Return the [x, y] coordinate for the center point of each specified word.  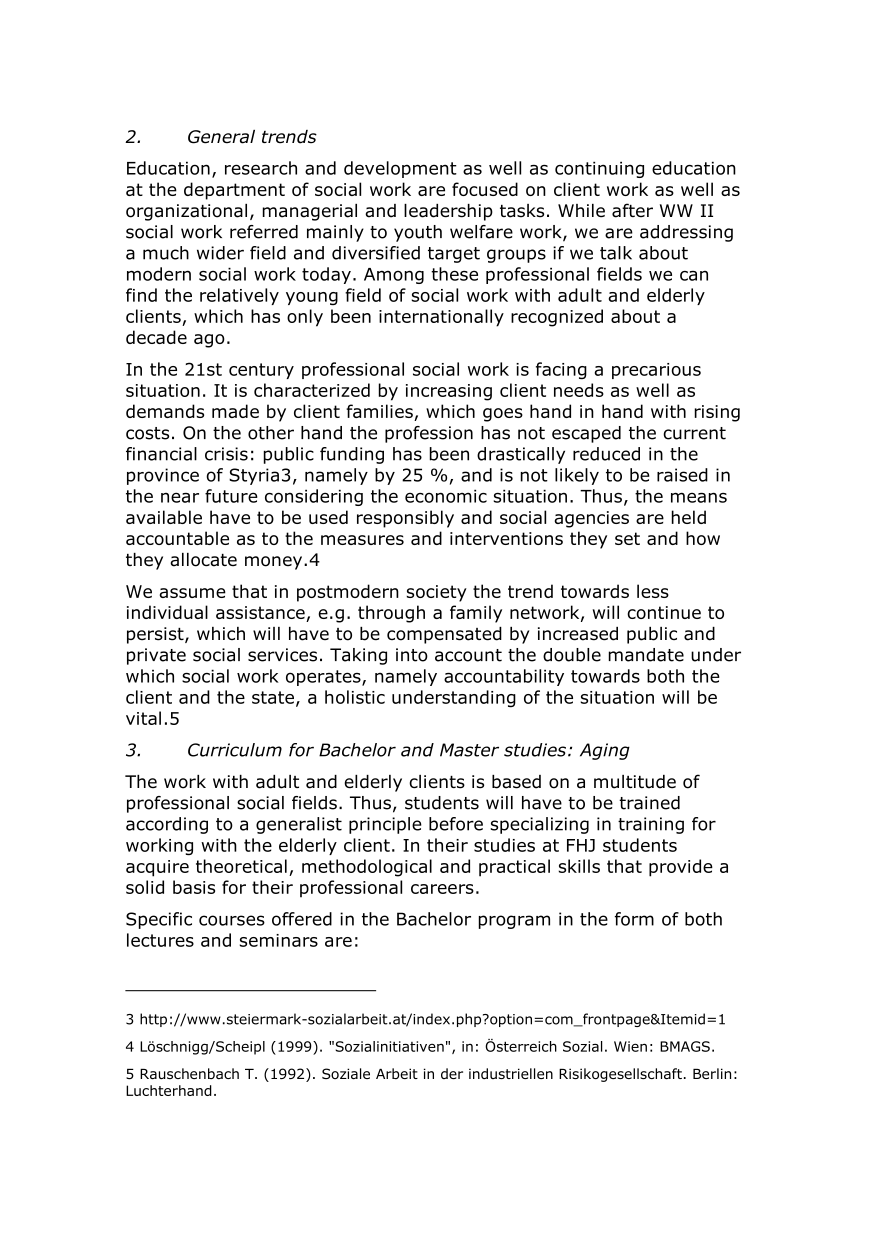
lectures [160, 940]
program [514, 922]
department [234, 191]
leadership [448, 212]
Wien [630, 1046]
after [632, 210]
